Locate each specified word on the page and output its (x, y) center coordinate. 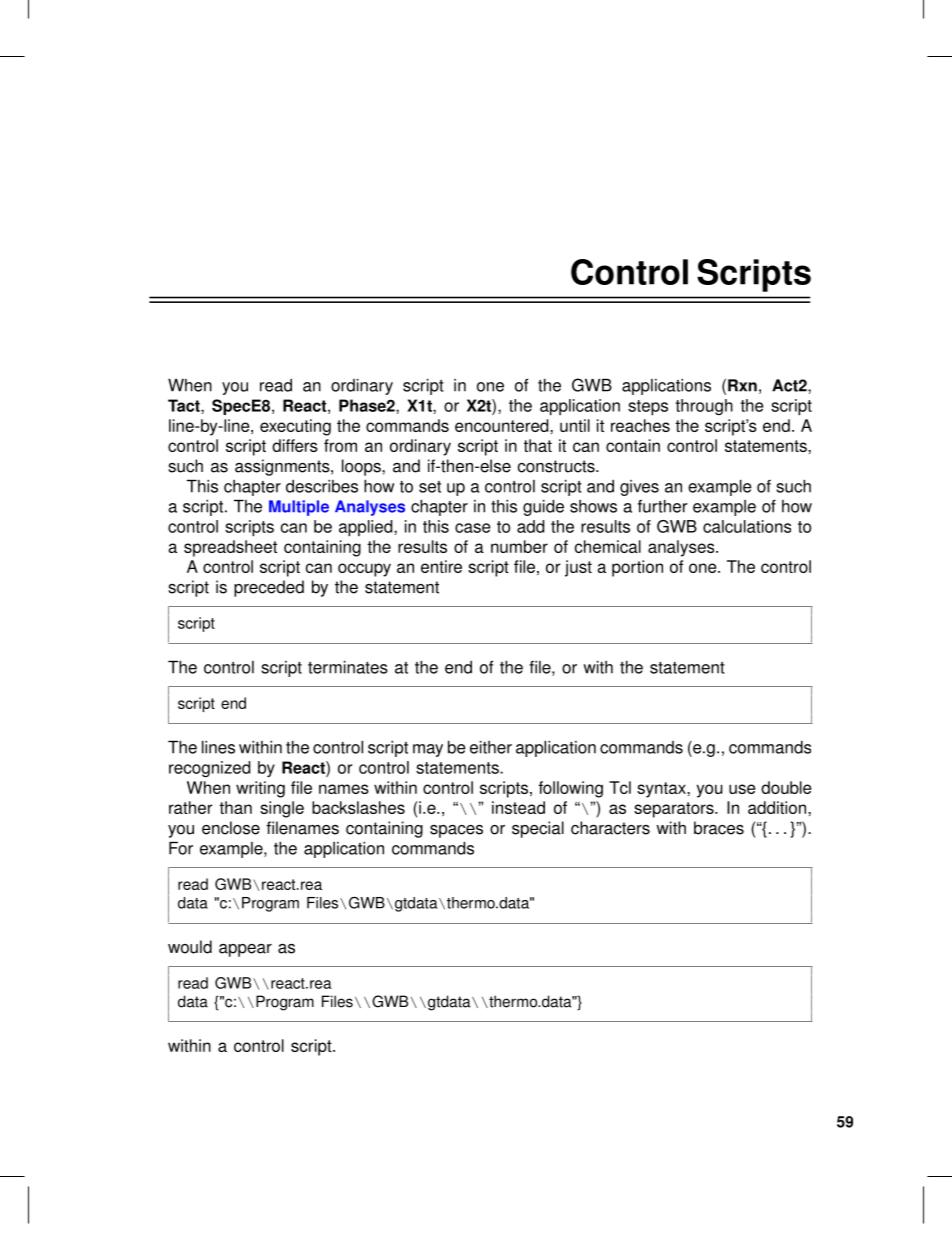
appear (245, 950)
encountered (503, 425)
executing (295, 427)
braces (719, 828)
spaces (456, 831)
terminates (348, 667)
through (704, 407)
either (491, 747)
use (742, 789)
